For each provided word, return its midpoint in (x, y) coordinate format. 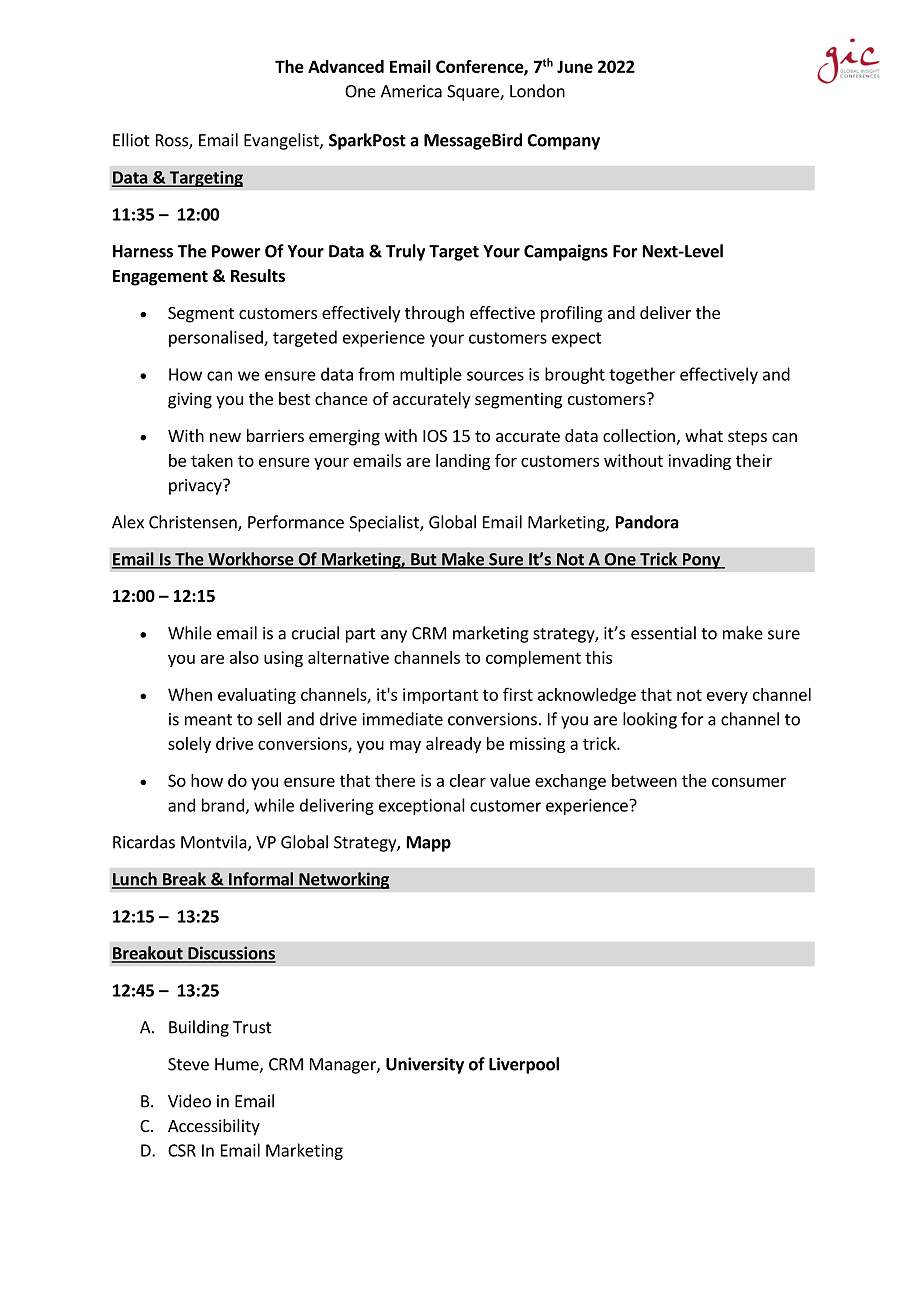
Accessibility (214, 1127)
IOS (435, 436)
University (425, 1065)
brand (223, 805)
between (644, 780)
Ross (173, 141)
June (575, 66)
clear (468, 780)
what (704, 435)
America (411, 91)
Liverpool (524, 1065)
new (225, 437)
